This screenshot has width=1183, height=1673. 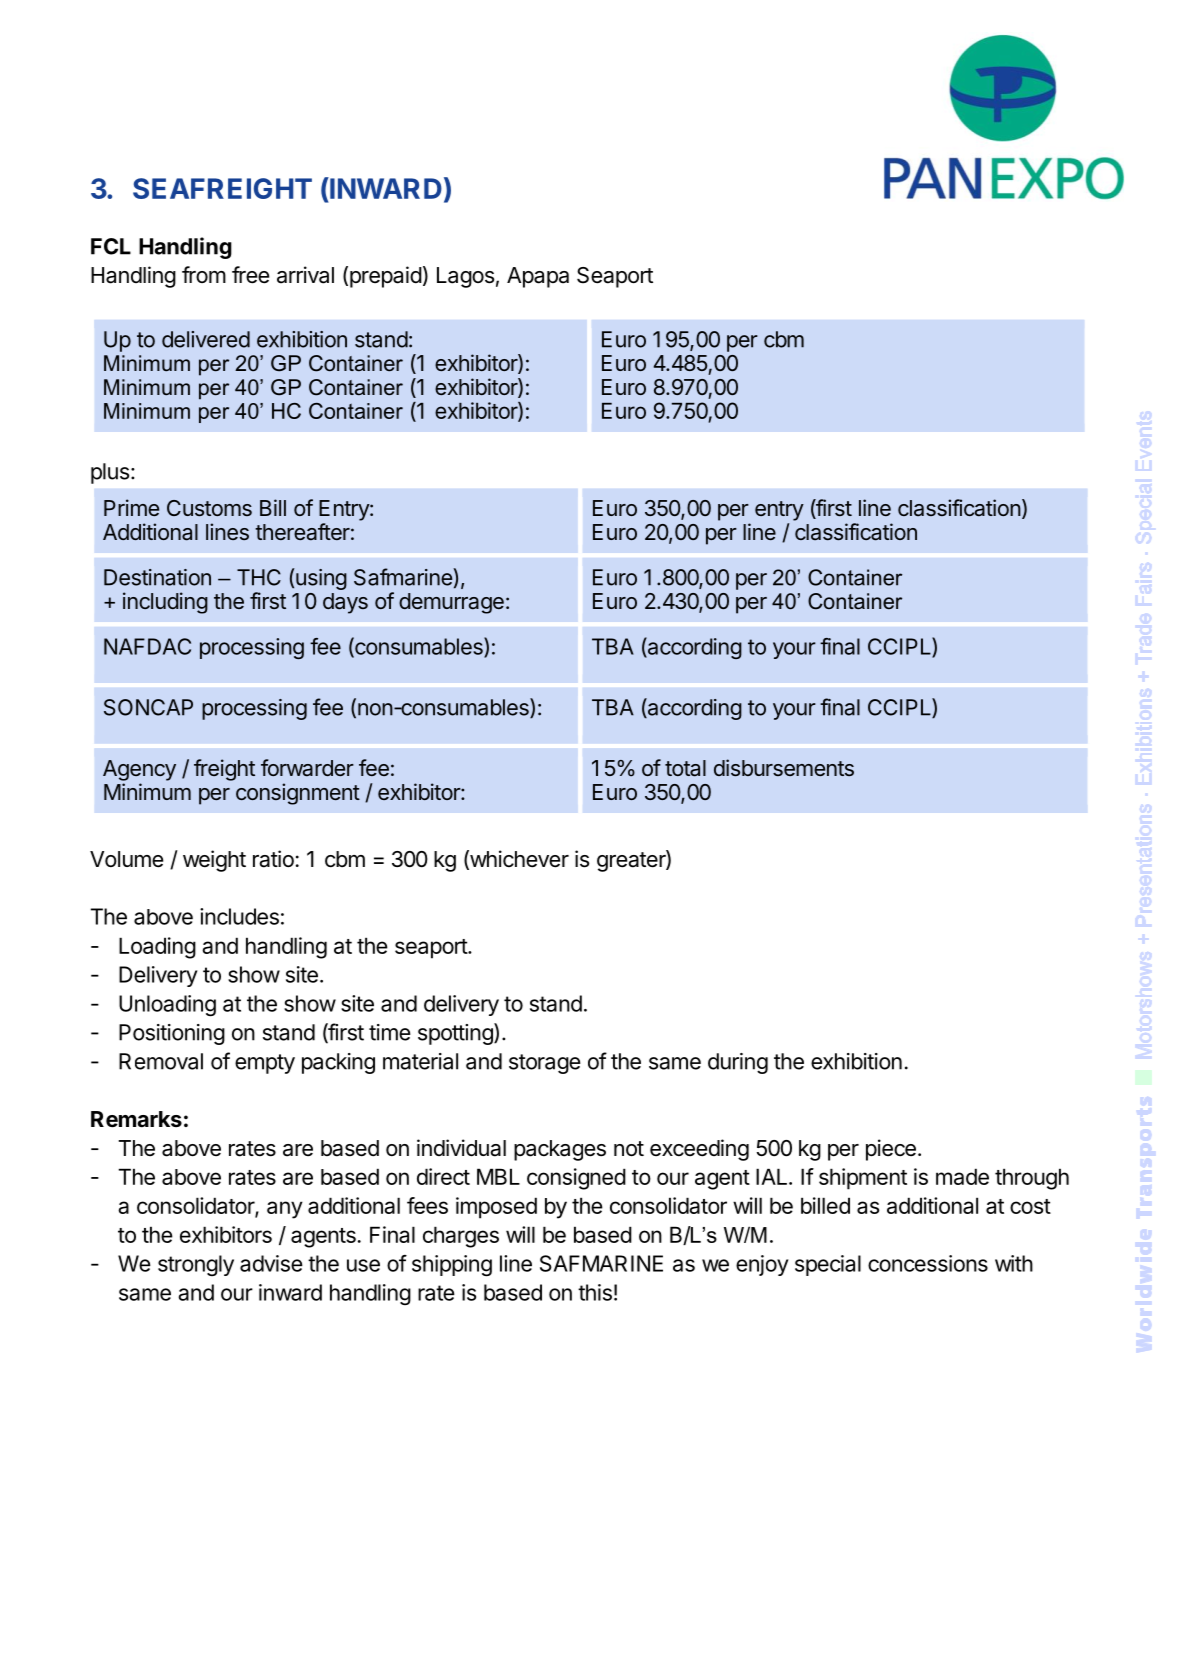 I want to click on consignment, so click(x=298, y=794).
